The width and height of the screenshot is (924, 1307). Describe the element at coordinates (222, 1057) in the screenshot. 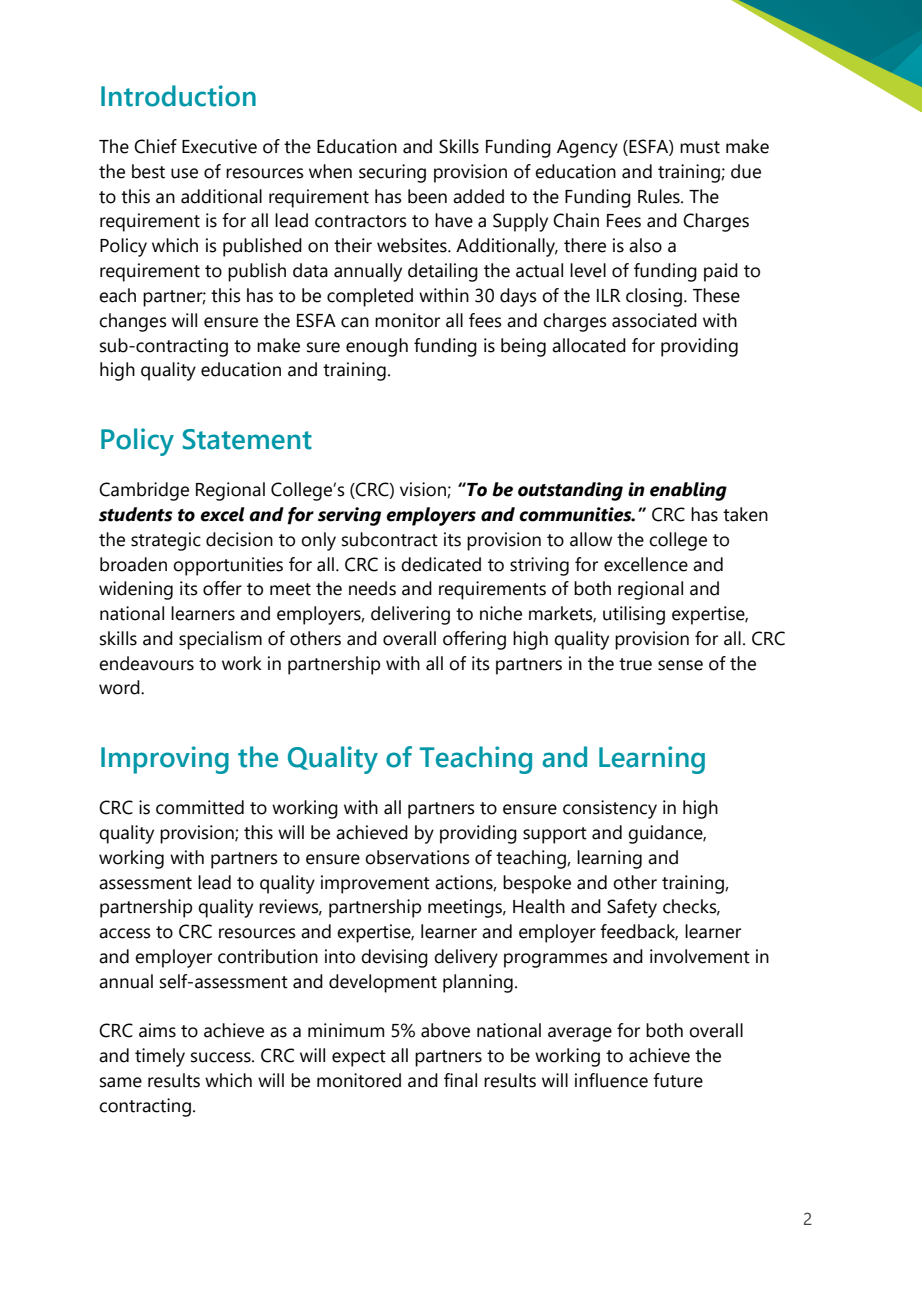

I see `success` at that location.
